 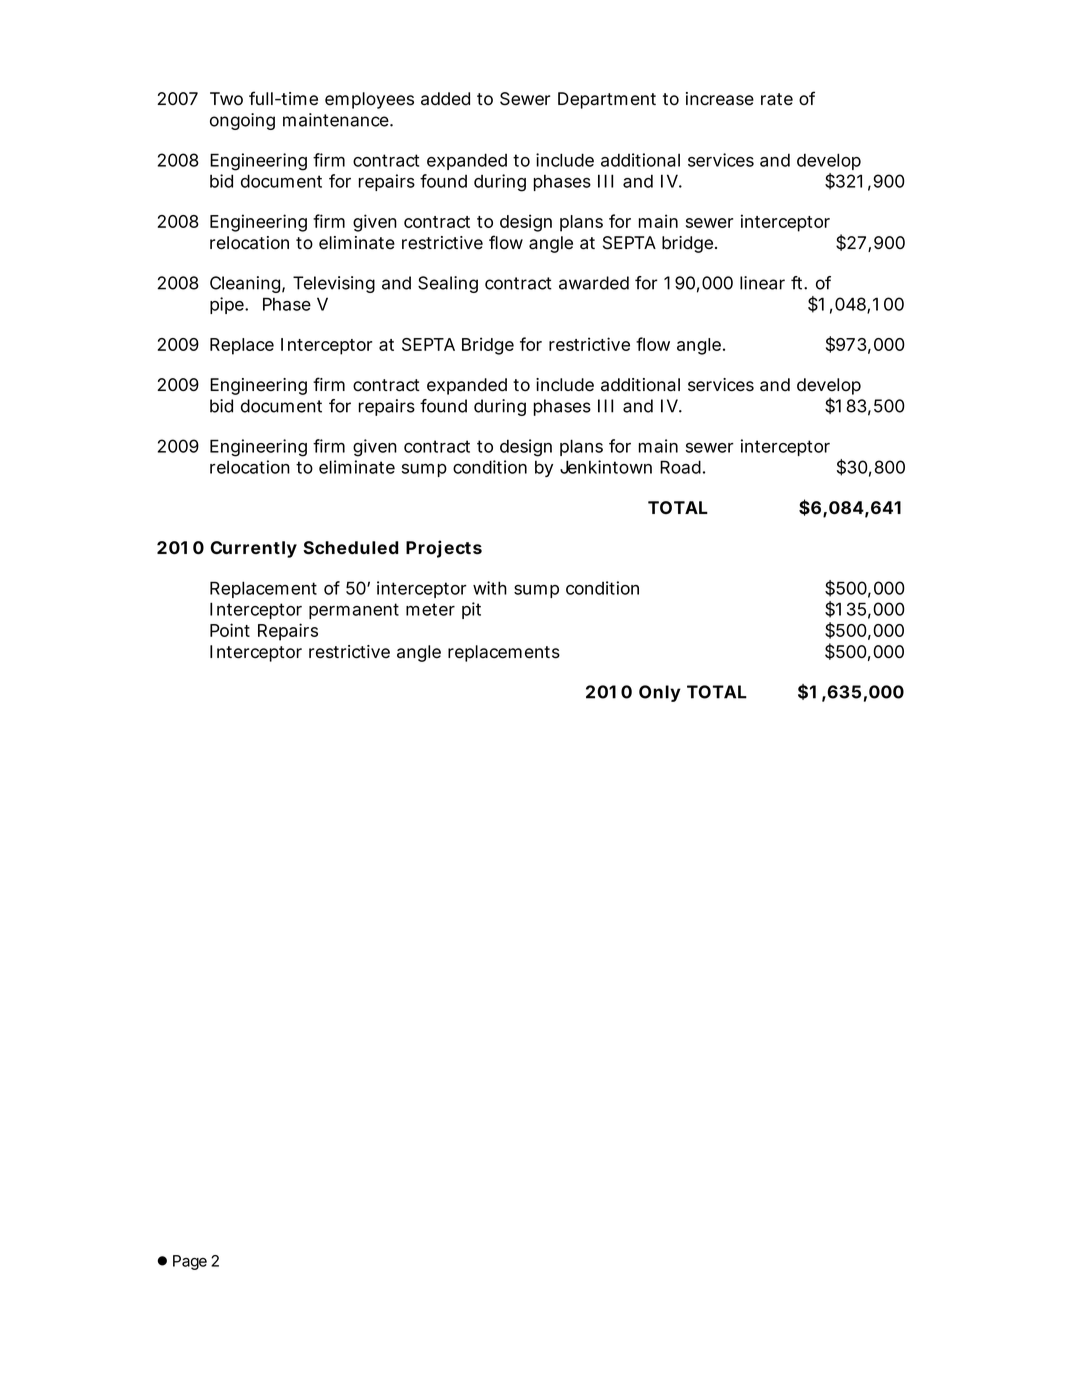 What do you see at coordinates (448, 284) in the document?
I see `Sealing` at bounding box center [448, 284].
